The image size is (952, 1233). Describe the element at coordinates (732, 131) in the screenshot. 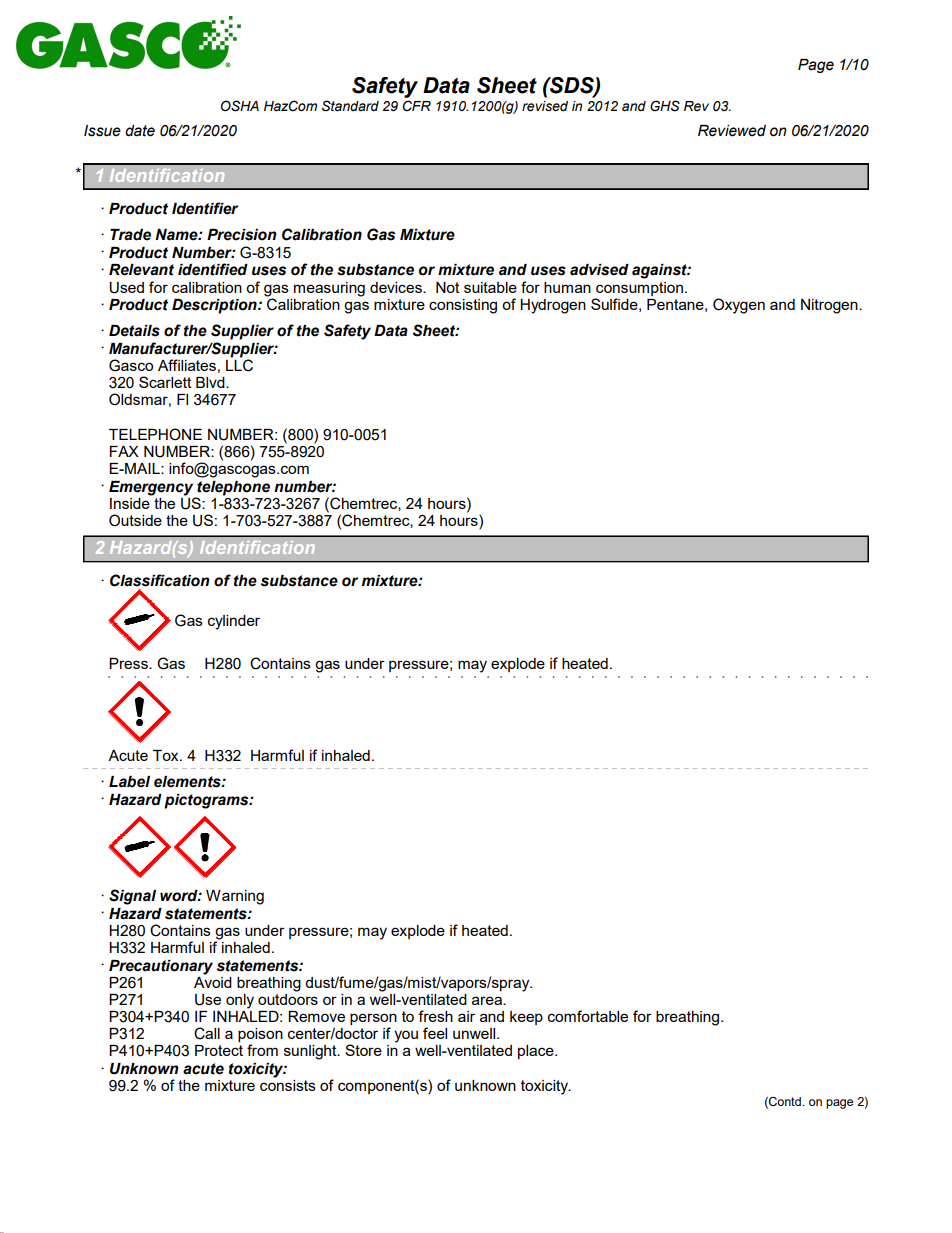

I see `Reviewed` at that location.
